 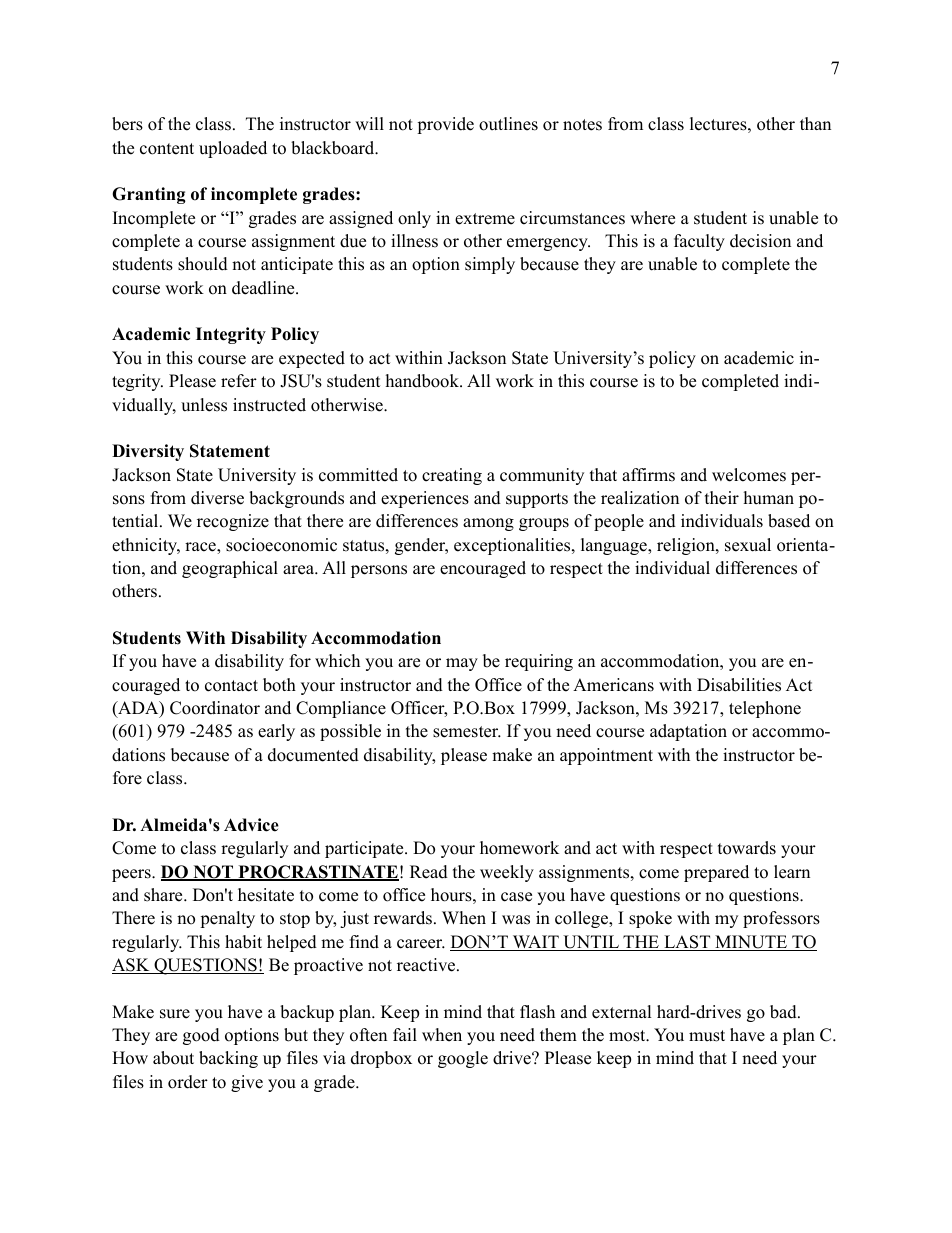 What do you see at coordinates (699, 242) in the screenshot?
I see `faculty` at bounding box center [699, 242].
